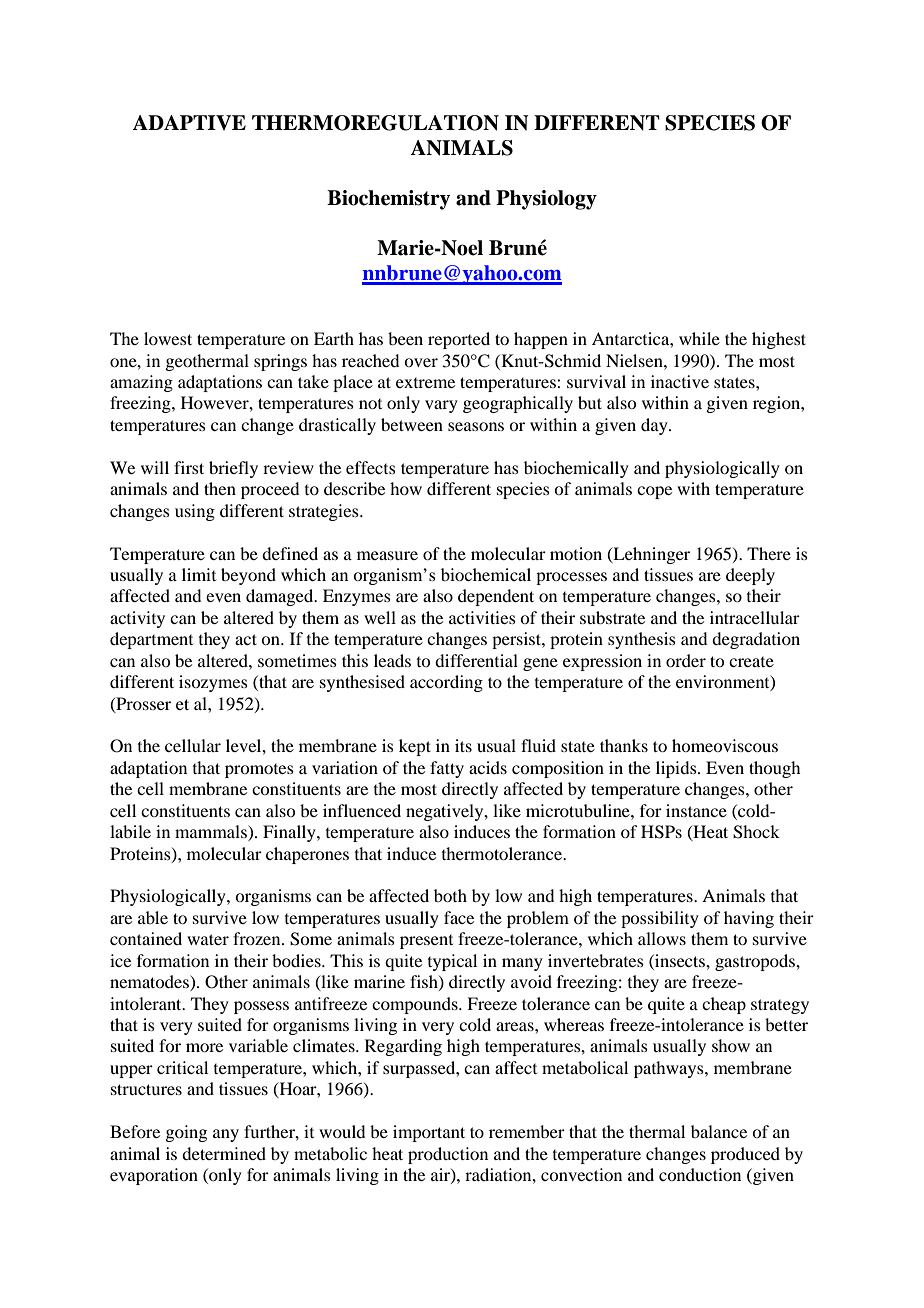 Image resolution: width=924 pixels, height=1308 pixels. What do you see at coordinates (208, 939) in the screenshot?
I see `water` at bounding box center [208, 939].
